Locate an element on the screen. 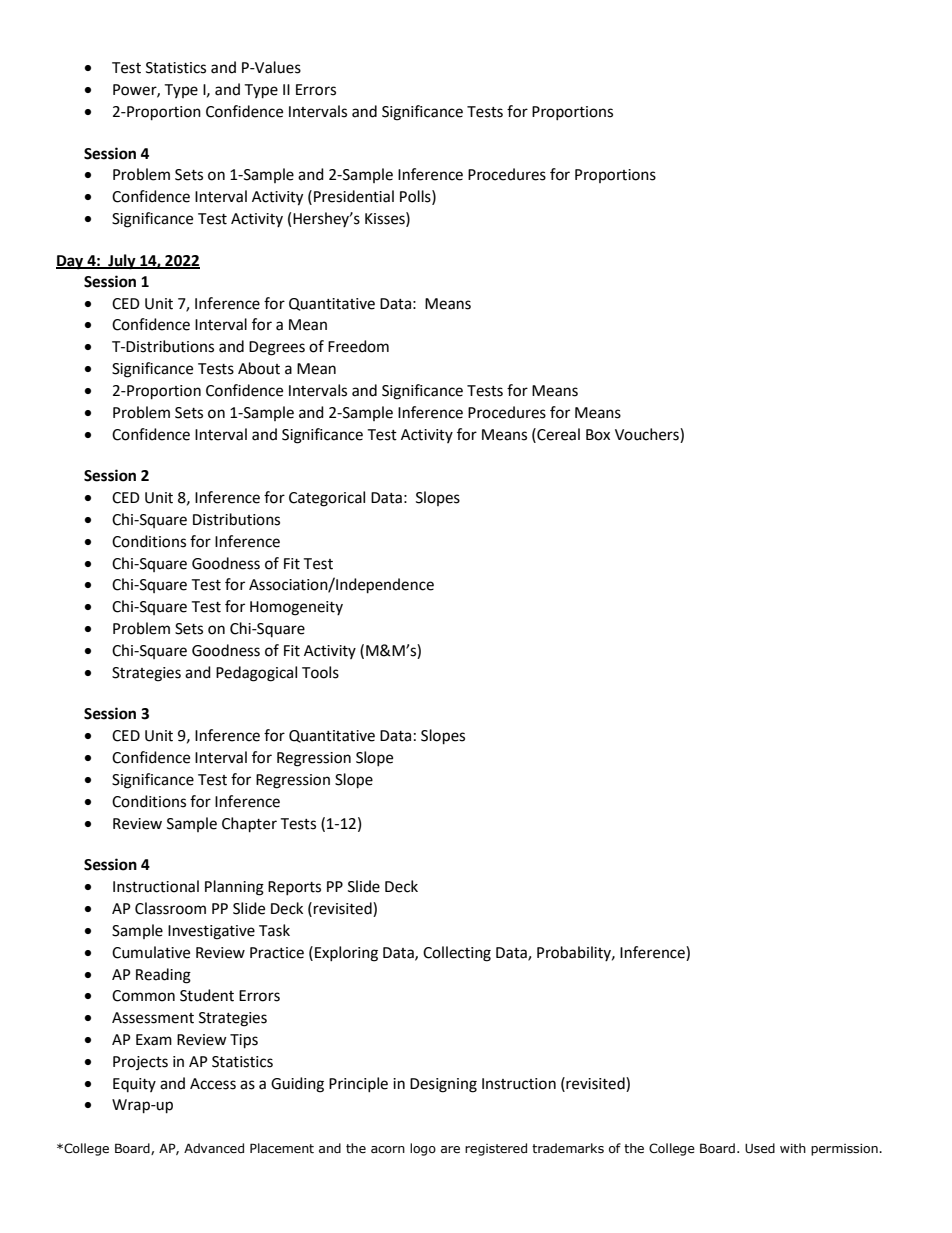 This screenshot has height=1233, width=952. Used is located at coordinates (760, 1148).
